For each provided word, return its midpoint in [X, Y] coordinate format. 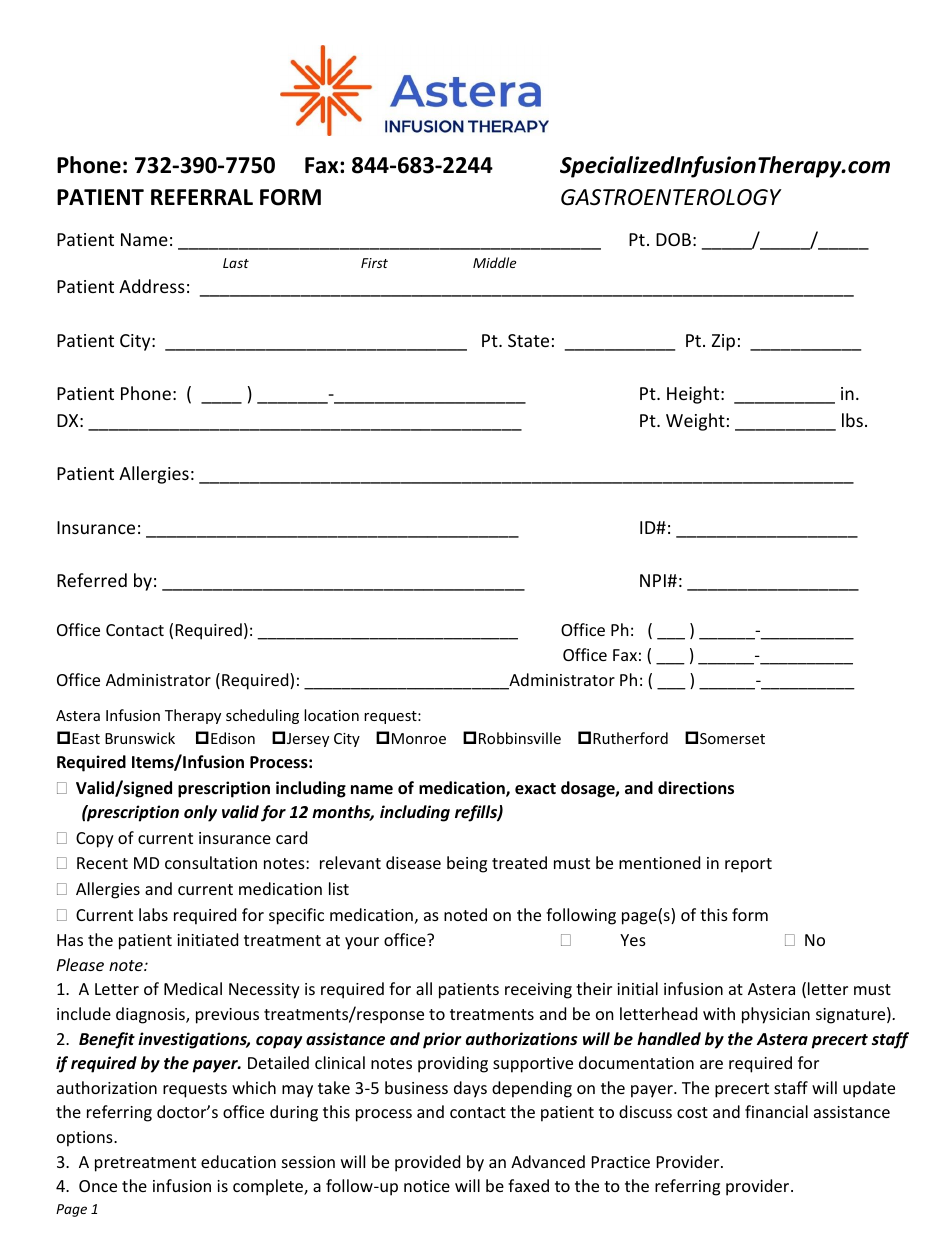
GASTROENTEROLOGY [671, 197]
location [331, 715]
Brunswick [140, 738]
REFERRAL [202, 197]
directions [696, 788]
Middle [494, 262]
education [238, 1161]
